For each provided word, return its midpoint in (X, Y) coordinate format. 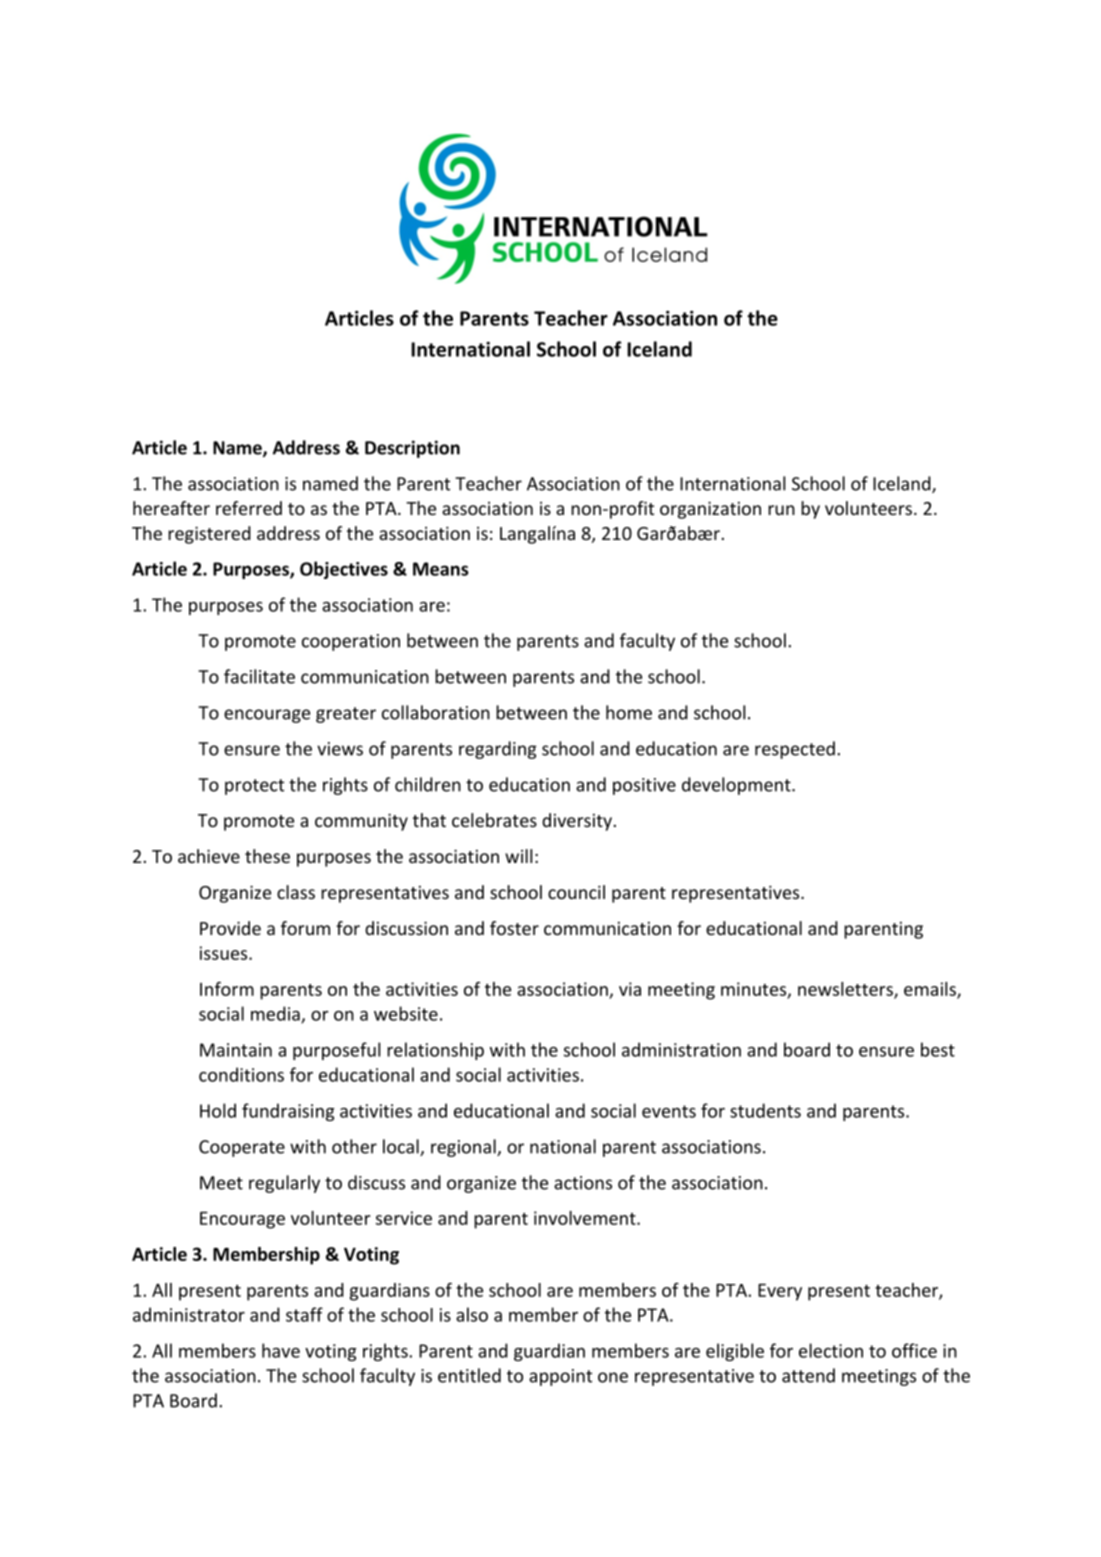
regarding (498, 750)
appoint (560, 1377)
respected (795, 750)
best (938, 1049)
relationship (435, 1051)
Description (412, 449)
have (281, 1350)
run (781, 510)
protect (254, 787)
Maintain (236, 1050)
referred (249, 508)
